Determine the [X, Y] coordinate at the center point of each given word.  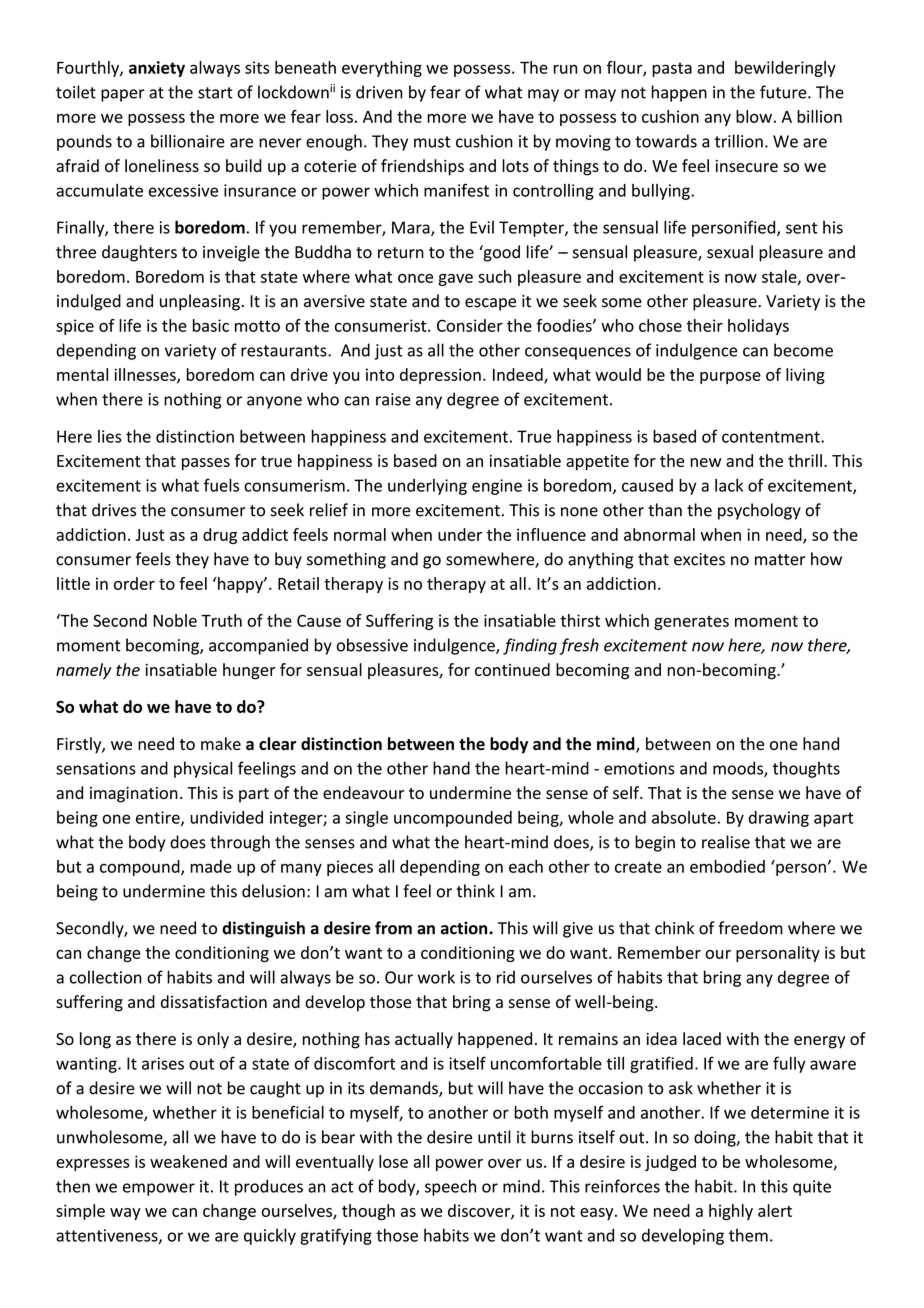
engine [497, 487]
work [436, 977]
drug [220, 536]
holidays [758, 327]
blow [754, 116]
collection [106, 977]
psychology [759, 511]
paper [123, 95]
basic [211, 325]
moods [739, 769]
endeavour [363, 792]
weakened [188, 1161]
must [432, 142]
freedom [750, 928]
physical [203, 769]
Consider [470, 325]
